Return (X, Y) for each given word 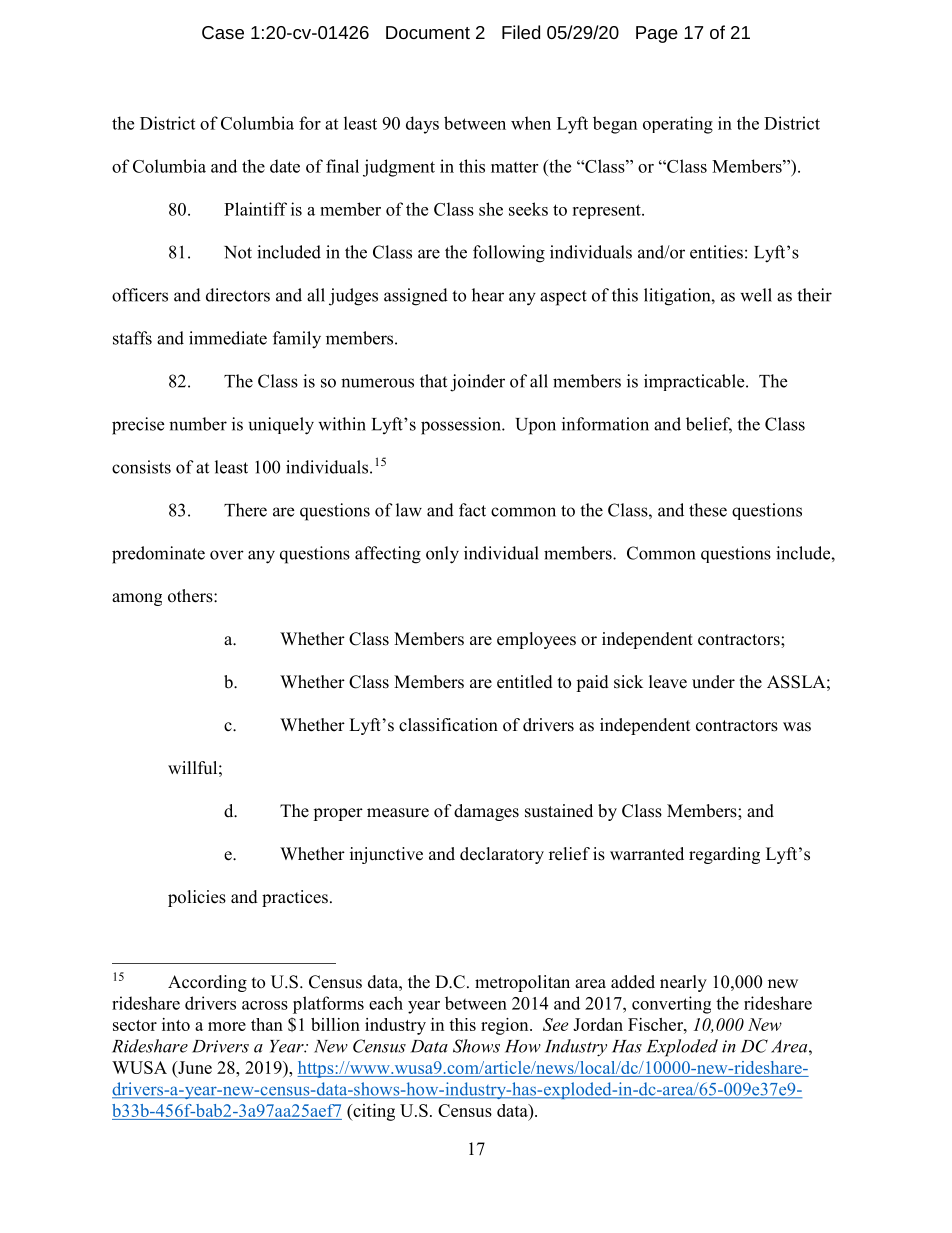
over (227, 555)
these (708, 510)
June (194, 1069)
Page (657, 34)
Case (223, 32)
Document (428, 32)
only (442, 555)
